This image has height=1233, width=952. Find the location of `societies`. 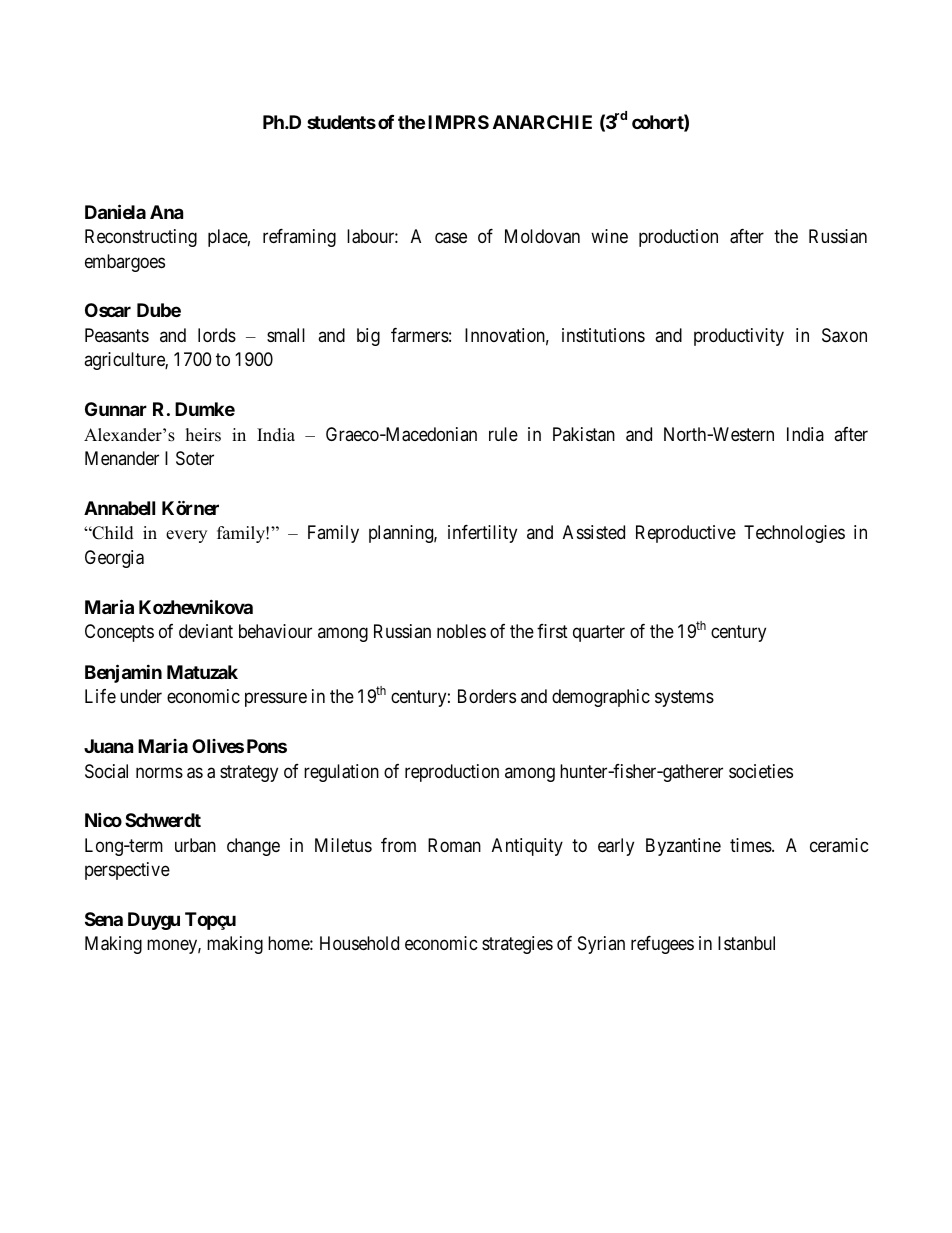

societies is located at coordinates (761, 771).
